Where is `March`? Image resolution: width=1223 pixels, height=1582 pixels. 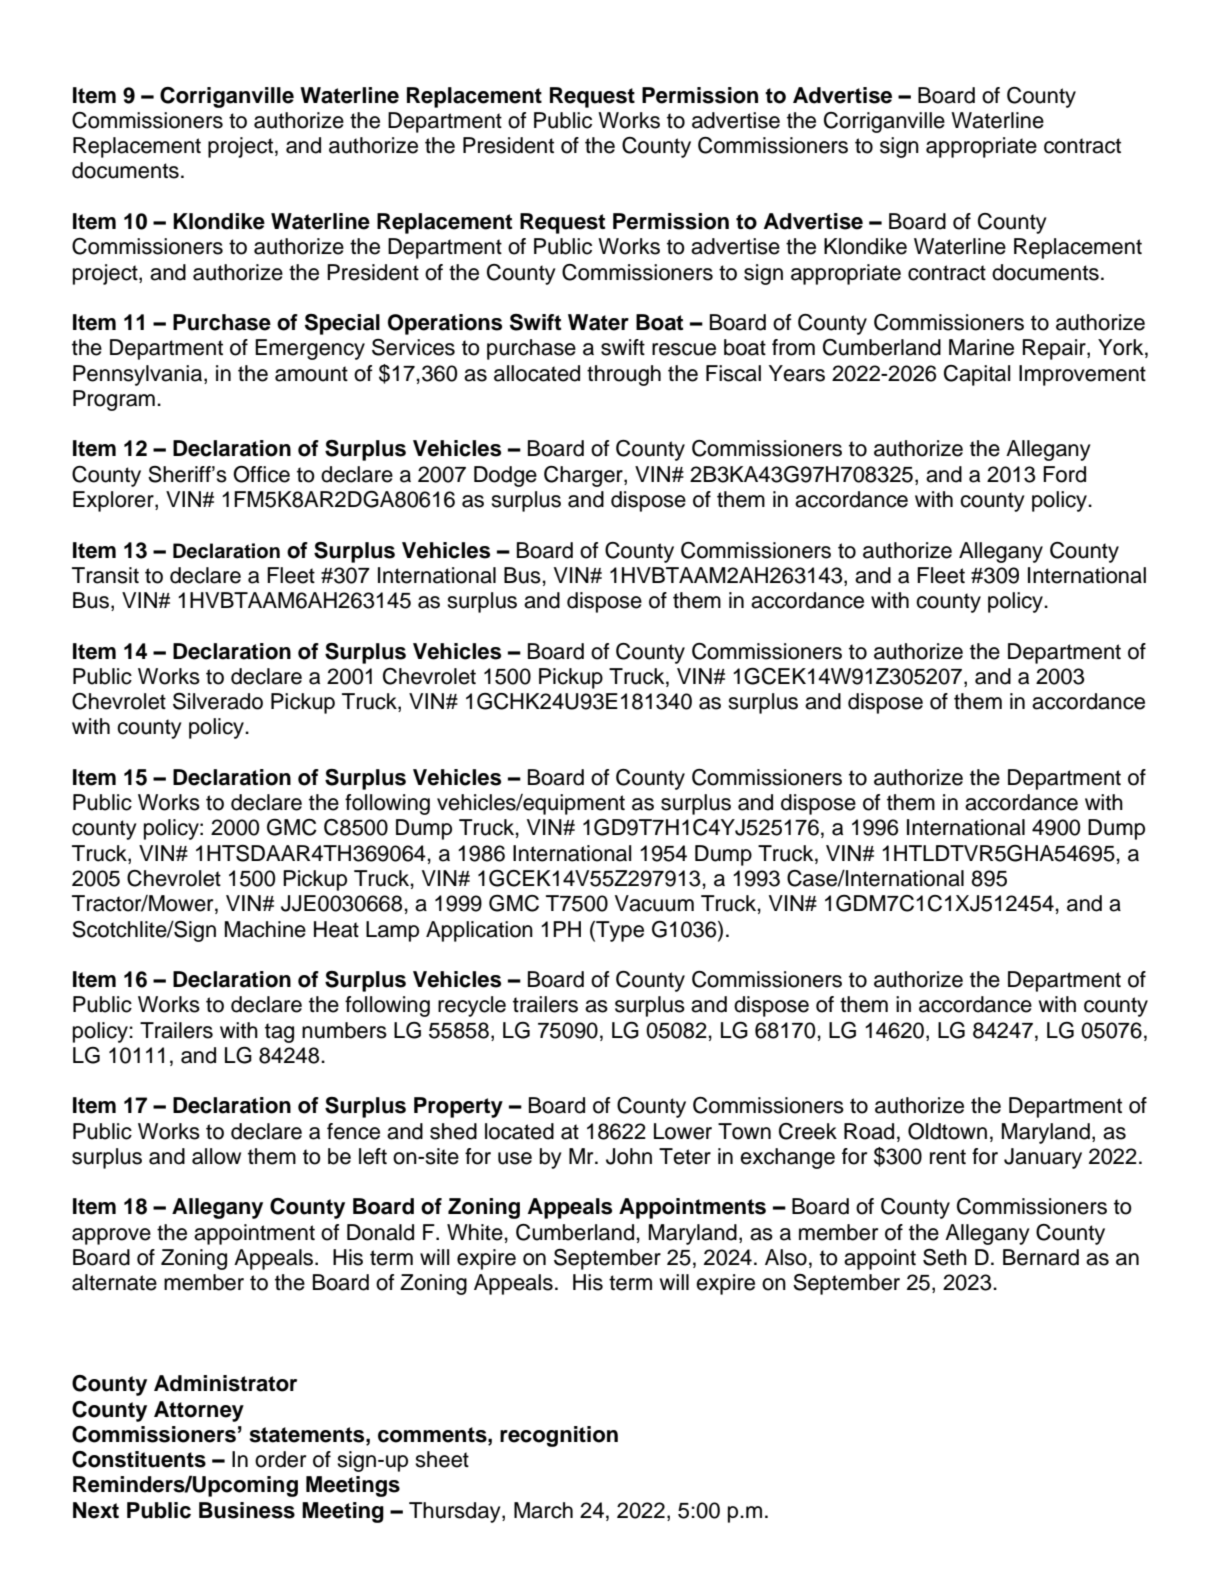 March is located at coordinates (543, 1510).
